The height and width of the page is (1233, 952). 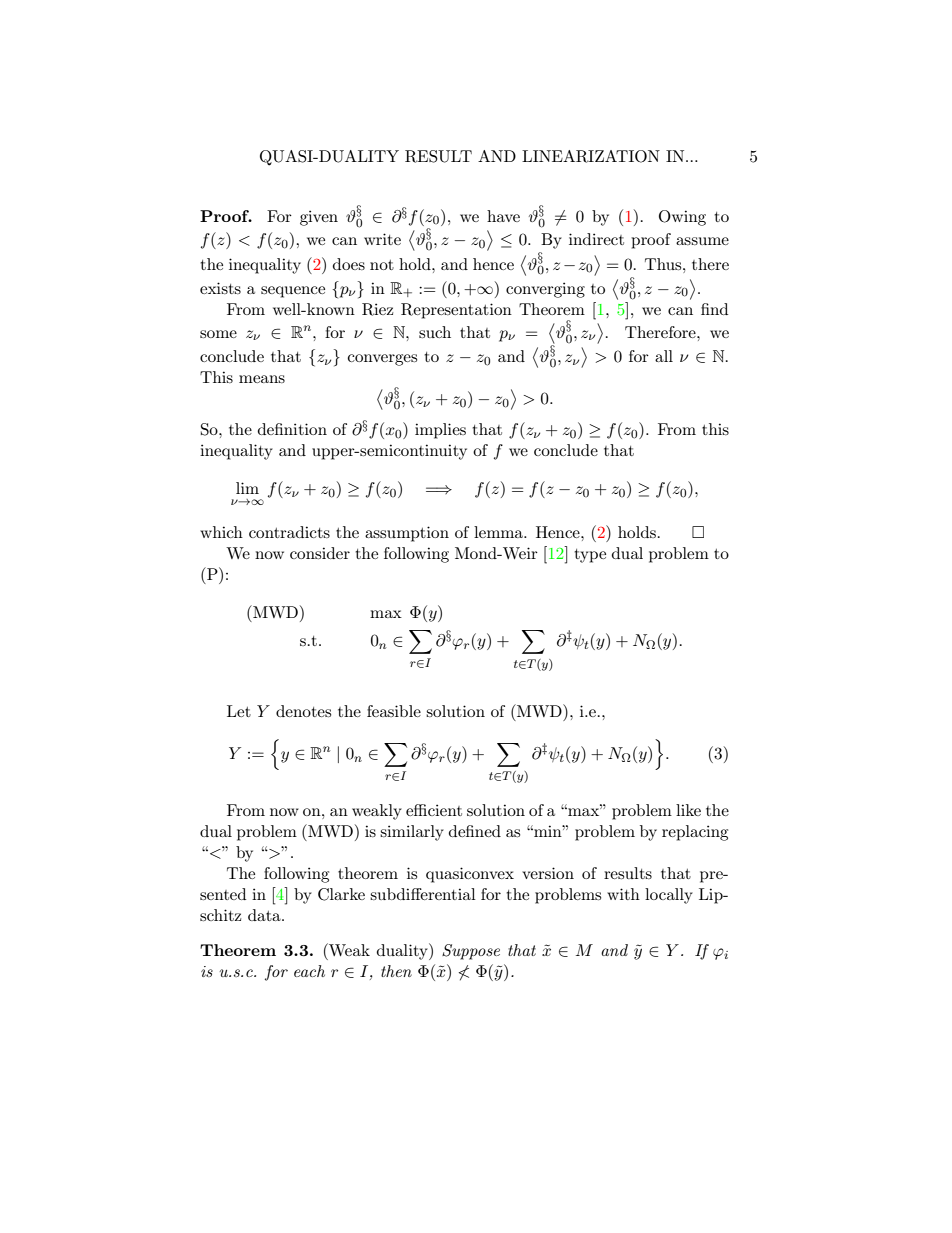 What do you see at coordinates (590, 556) in the page?
I see `type` at bounding box center [590, 556].
